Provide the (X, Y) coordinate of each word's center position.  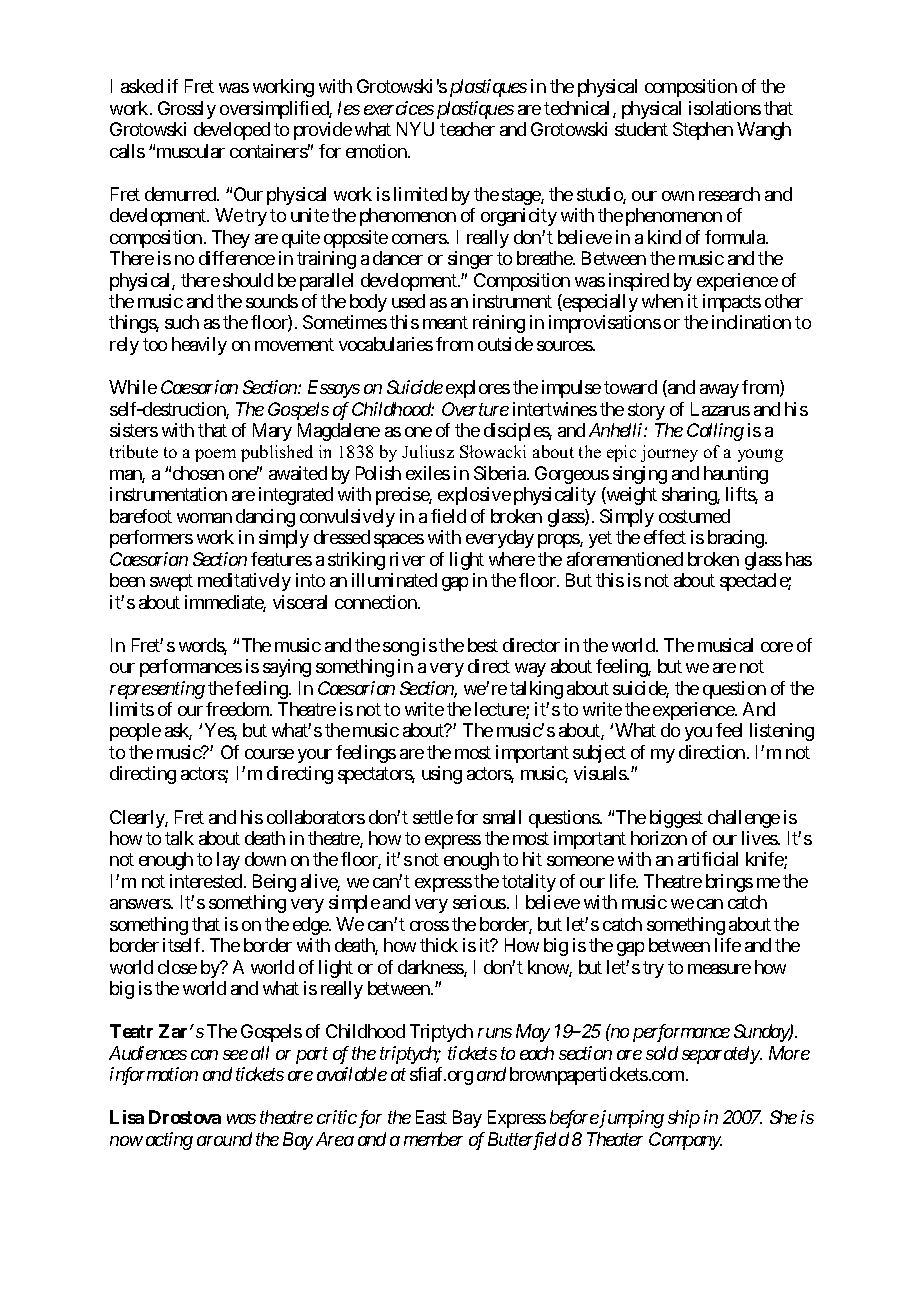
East (431, 1117)
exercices (399, 108)
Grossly (187, 110)
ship (684, 1119)
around (224, 1139)
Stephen (703, 131)
